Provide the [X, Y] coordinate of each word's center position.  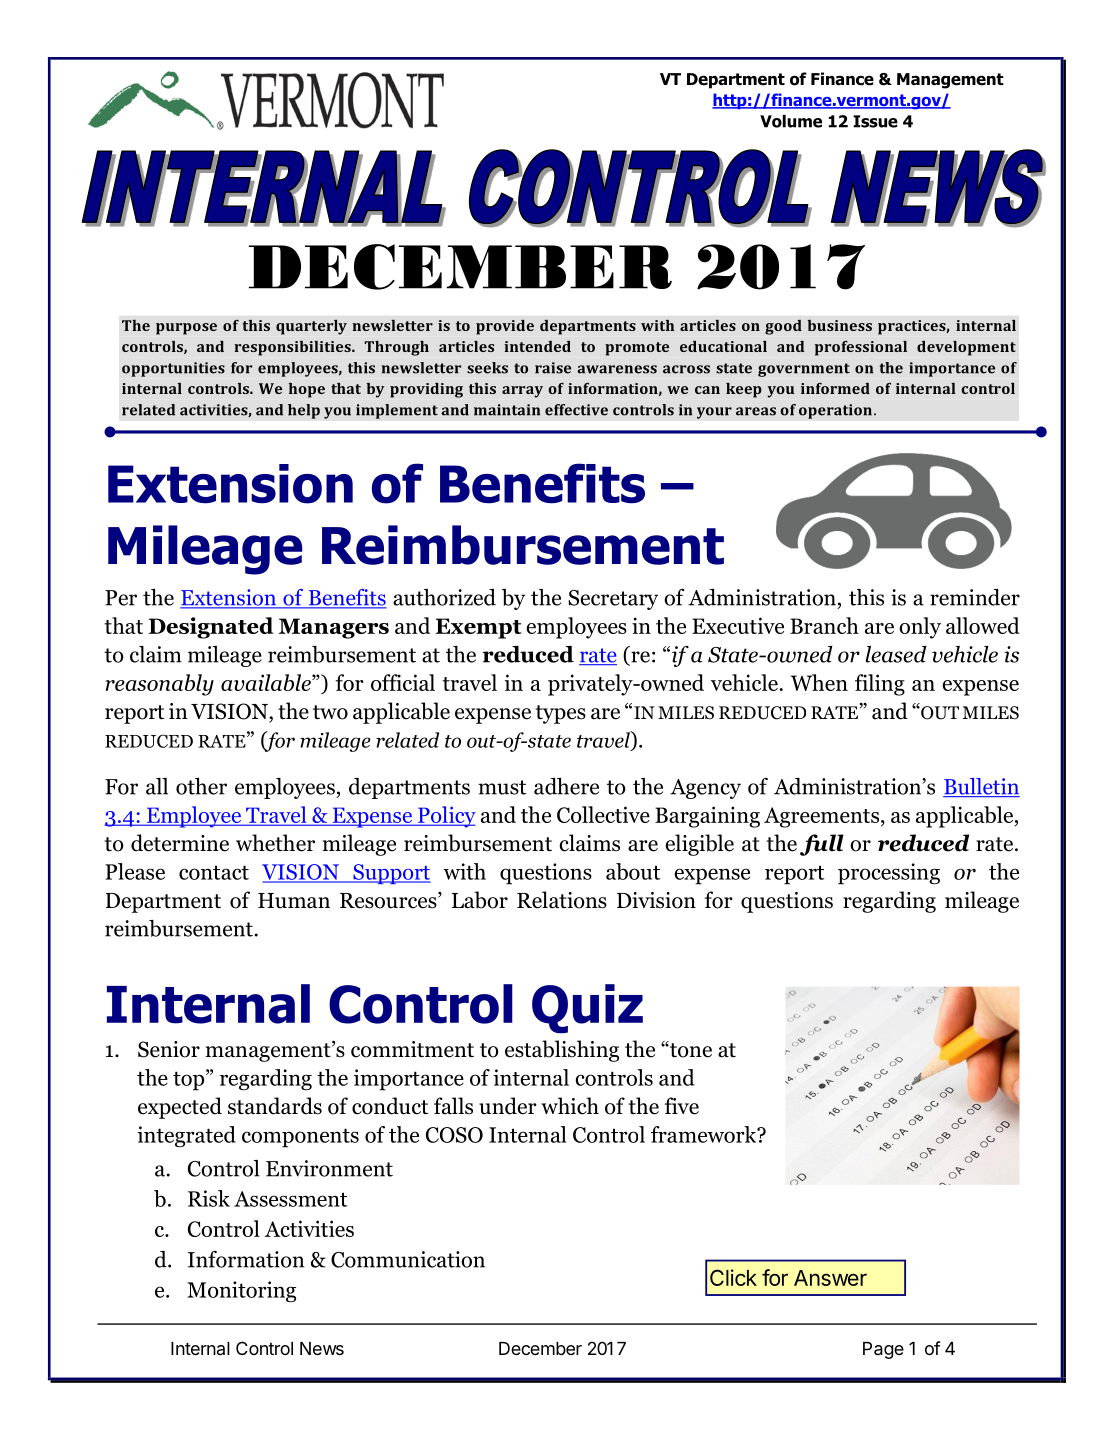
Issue [875, 121]
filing [880, 685]
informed [835, 388]
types [560, 714]
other [201, 786]
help [304, 411]
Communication [408, 1259]
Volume [791, 121]
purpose [186, 329]
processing [889, 874]
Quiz [587, 1009]
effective [576, 410]
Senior [169, 1049]
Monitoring [241, 1292]
